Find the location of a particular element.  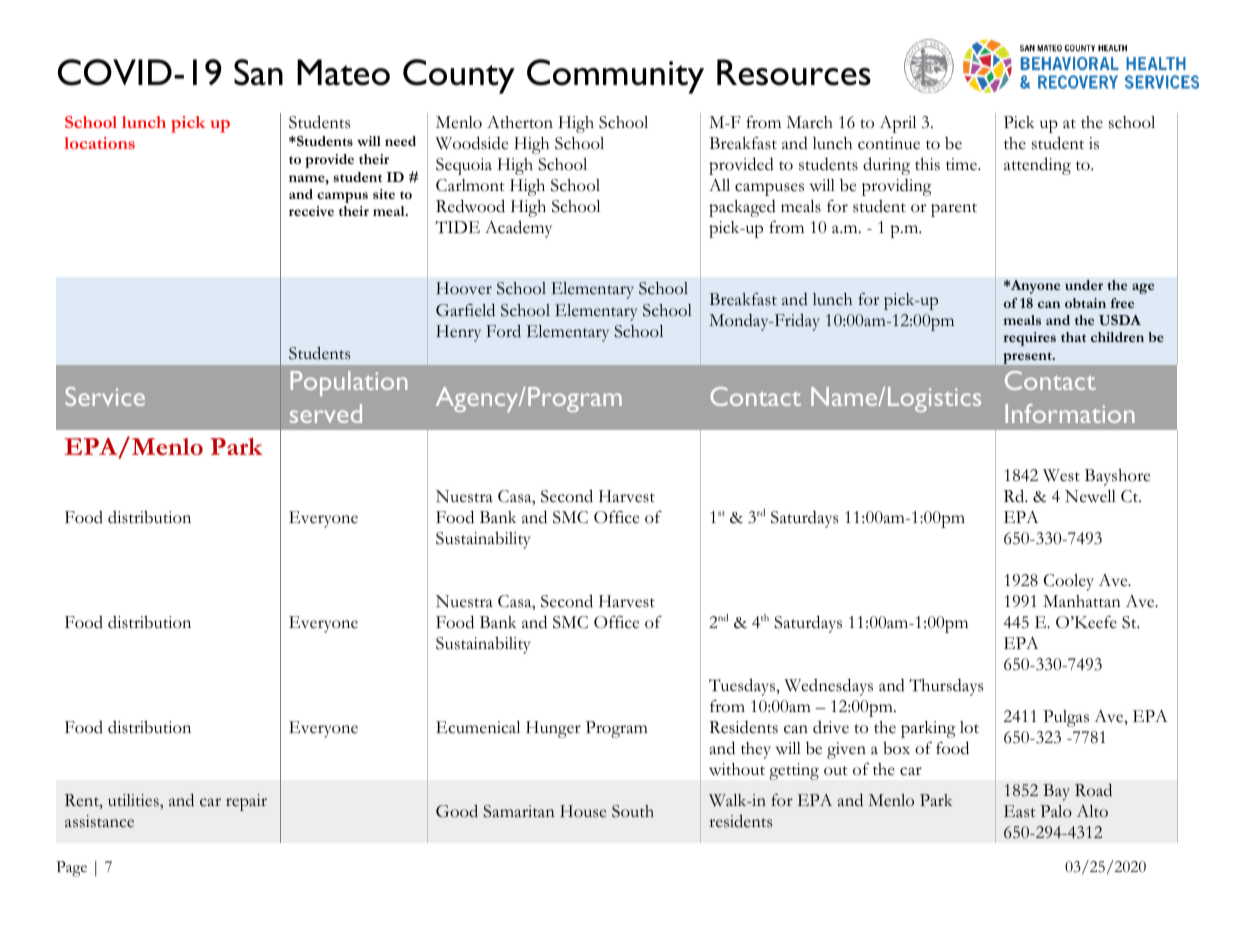

assistance is located at coordinates (99, 821).
